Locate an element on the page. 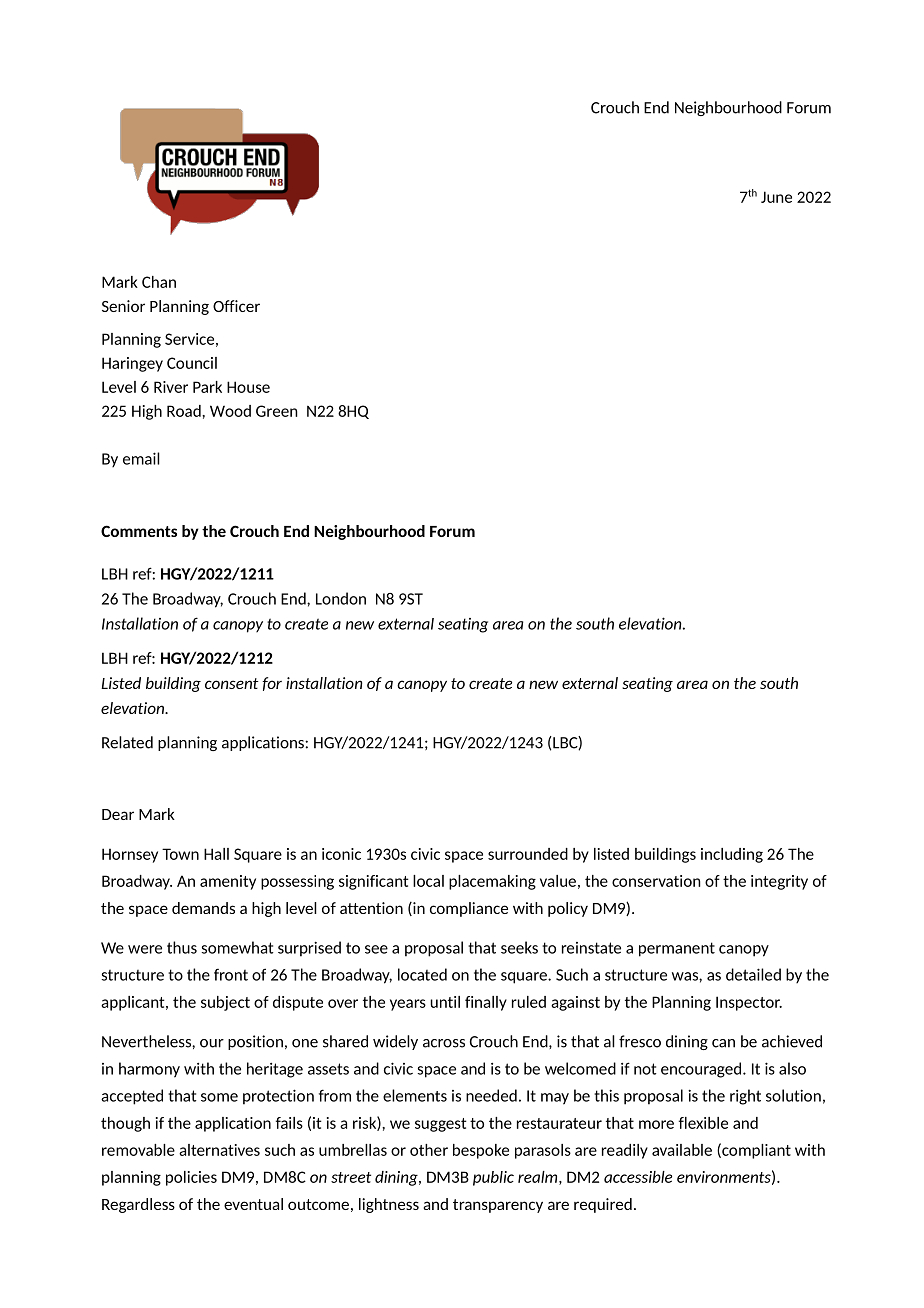 The height and width of the page is (1308, 924). Chan is located at coordinates (159, 282).
